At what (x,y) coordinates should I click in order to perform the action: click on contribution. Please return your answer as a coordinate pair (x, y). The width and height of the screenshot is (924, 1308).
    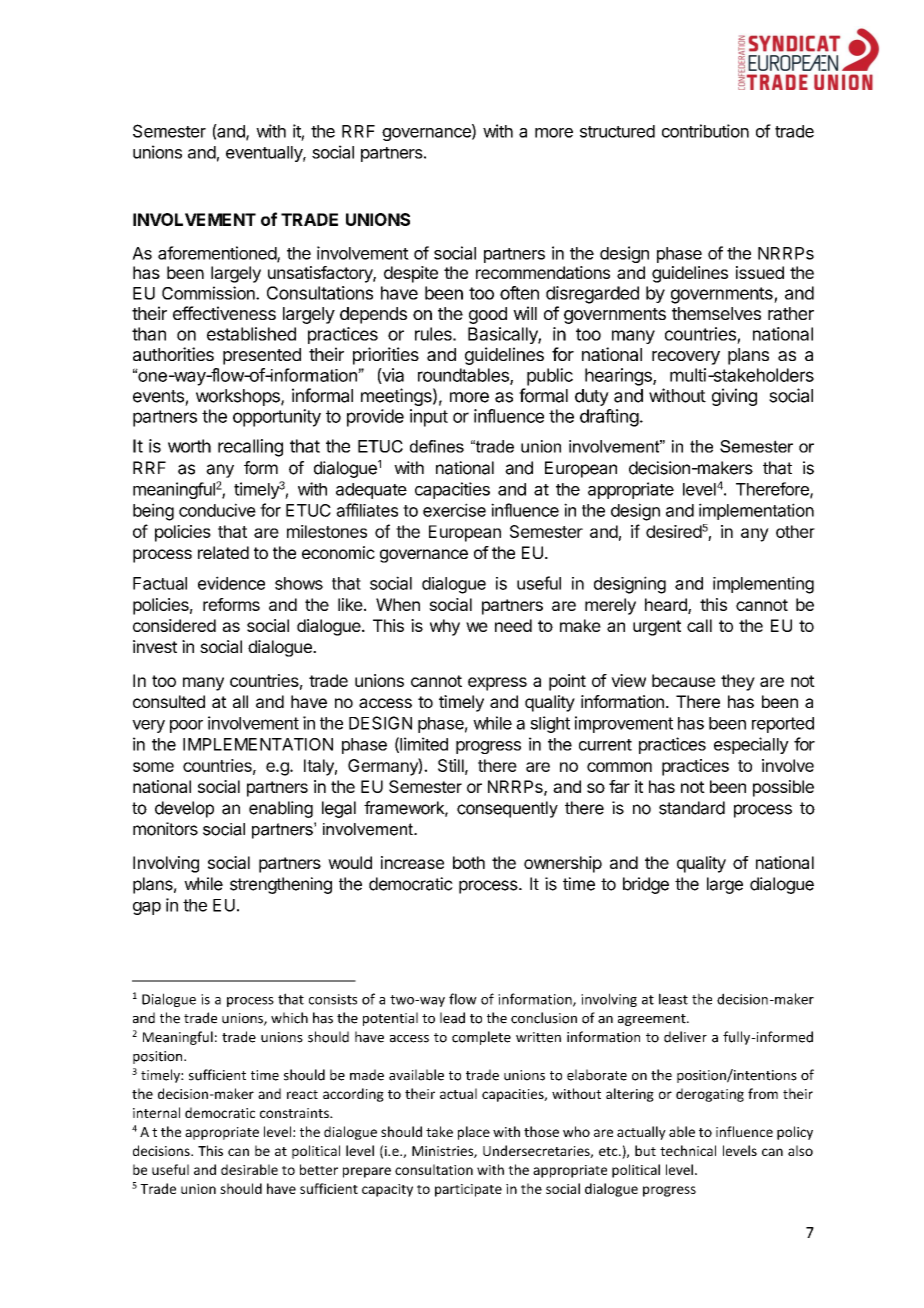
    Looking at the image, I should click on (705, 131).
